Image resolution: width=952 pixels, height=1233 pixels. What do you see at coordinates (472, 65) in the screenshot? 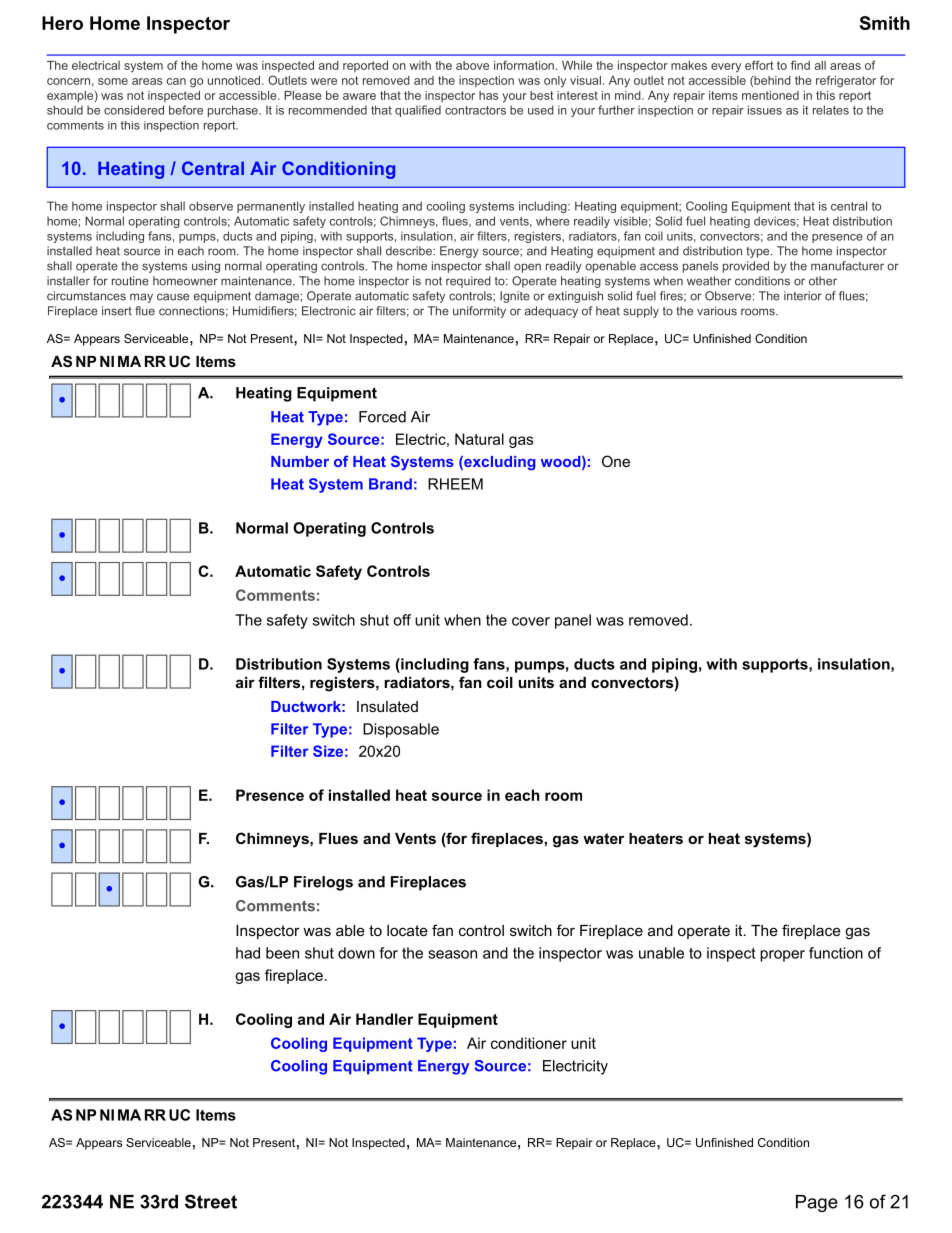
I see `above` at bounding box center [472, 65].
